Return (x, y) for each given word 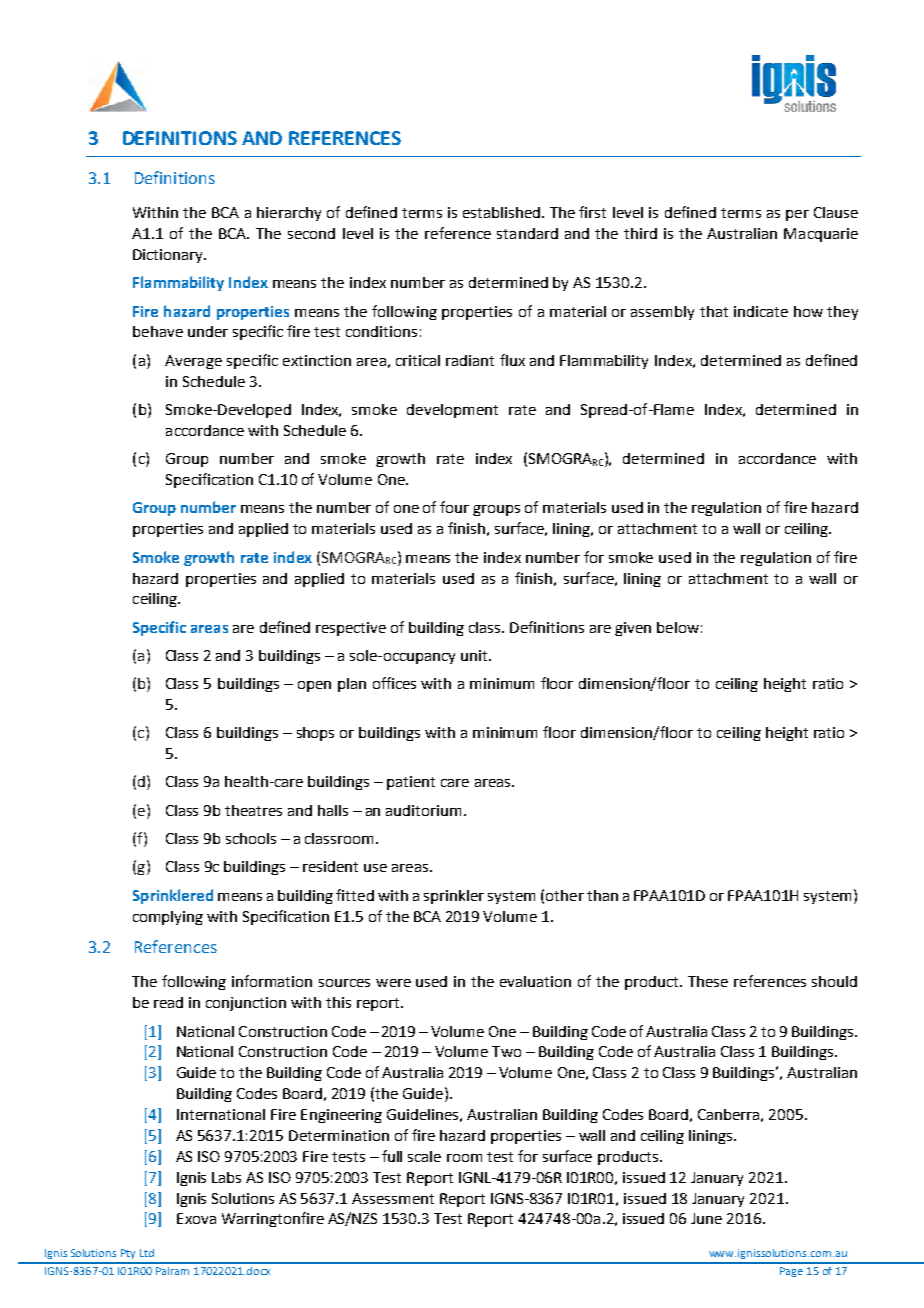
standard (527, 233)
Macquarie (821, 235)
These (708, 981)
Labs (226, 1177)
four (454, 507)
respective (351, 629)
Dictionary (169, 256)
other (565, 895)
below (678, 627)
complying (168, 918)
